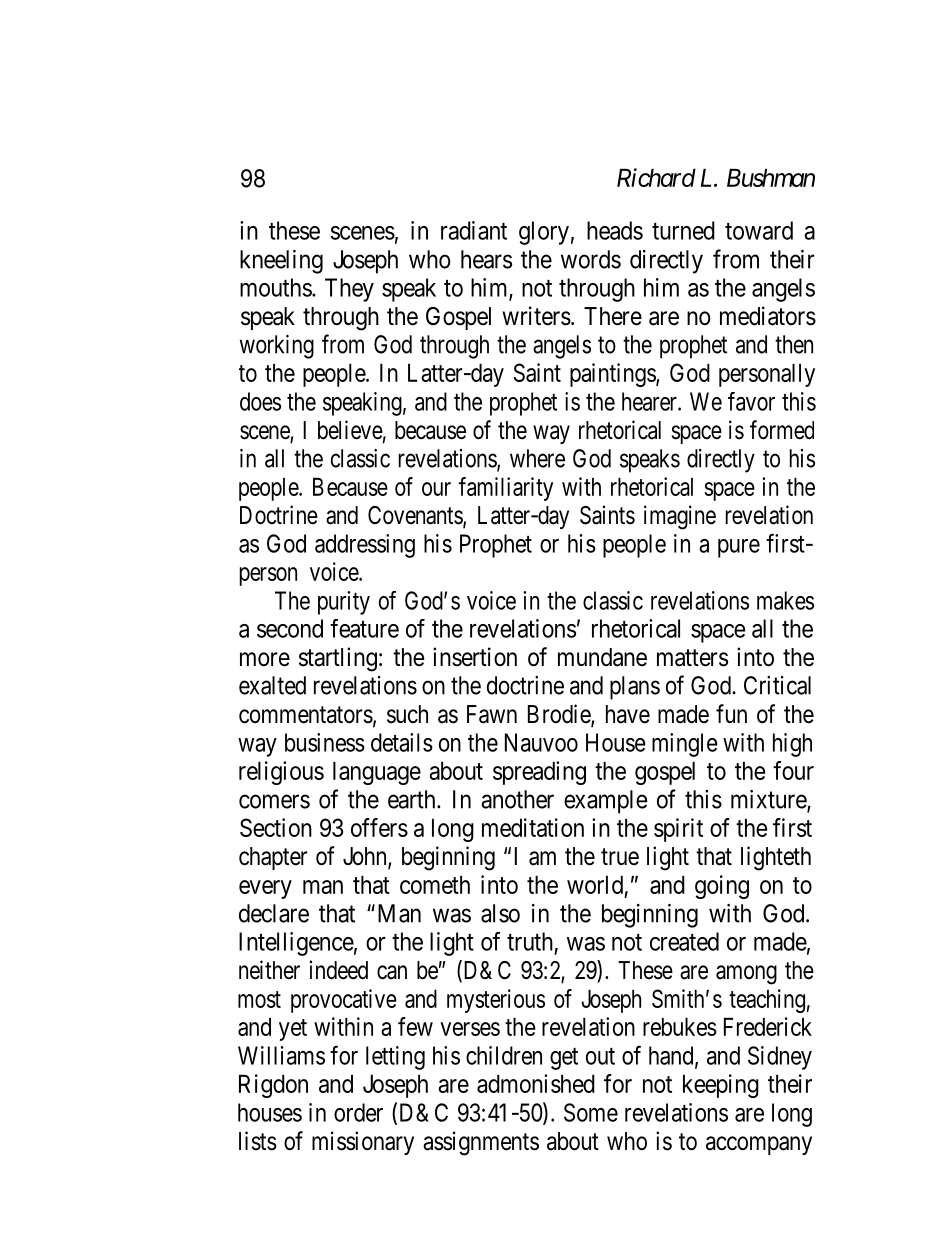 The width and height of the page is (952, 1234). I want to click on glory, so click(544, 233).
